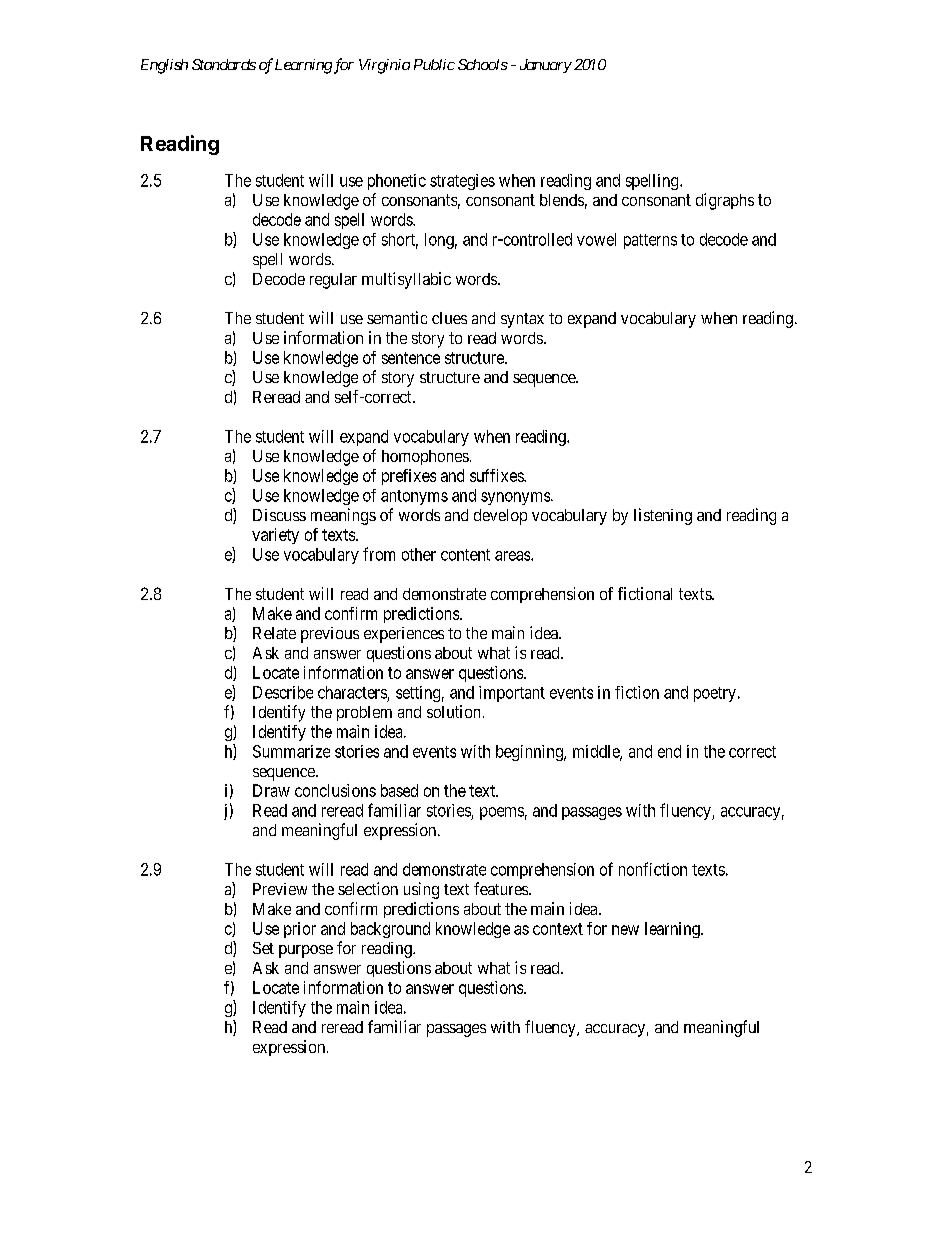 The width and height of the document is (952, 1233). Describe the element at coordinates (414, 497) in the document. I see `antonyms` at that location.
